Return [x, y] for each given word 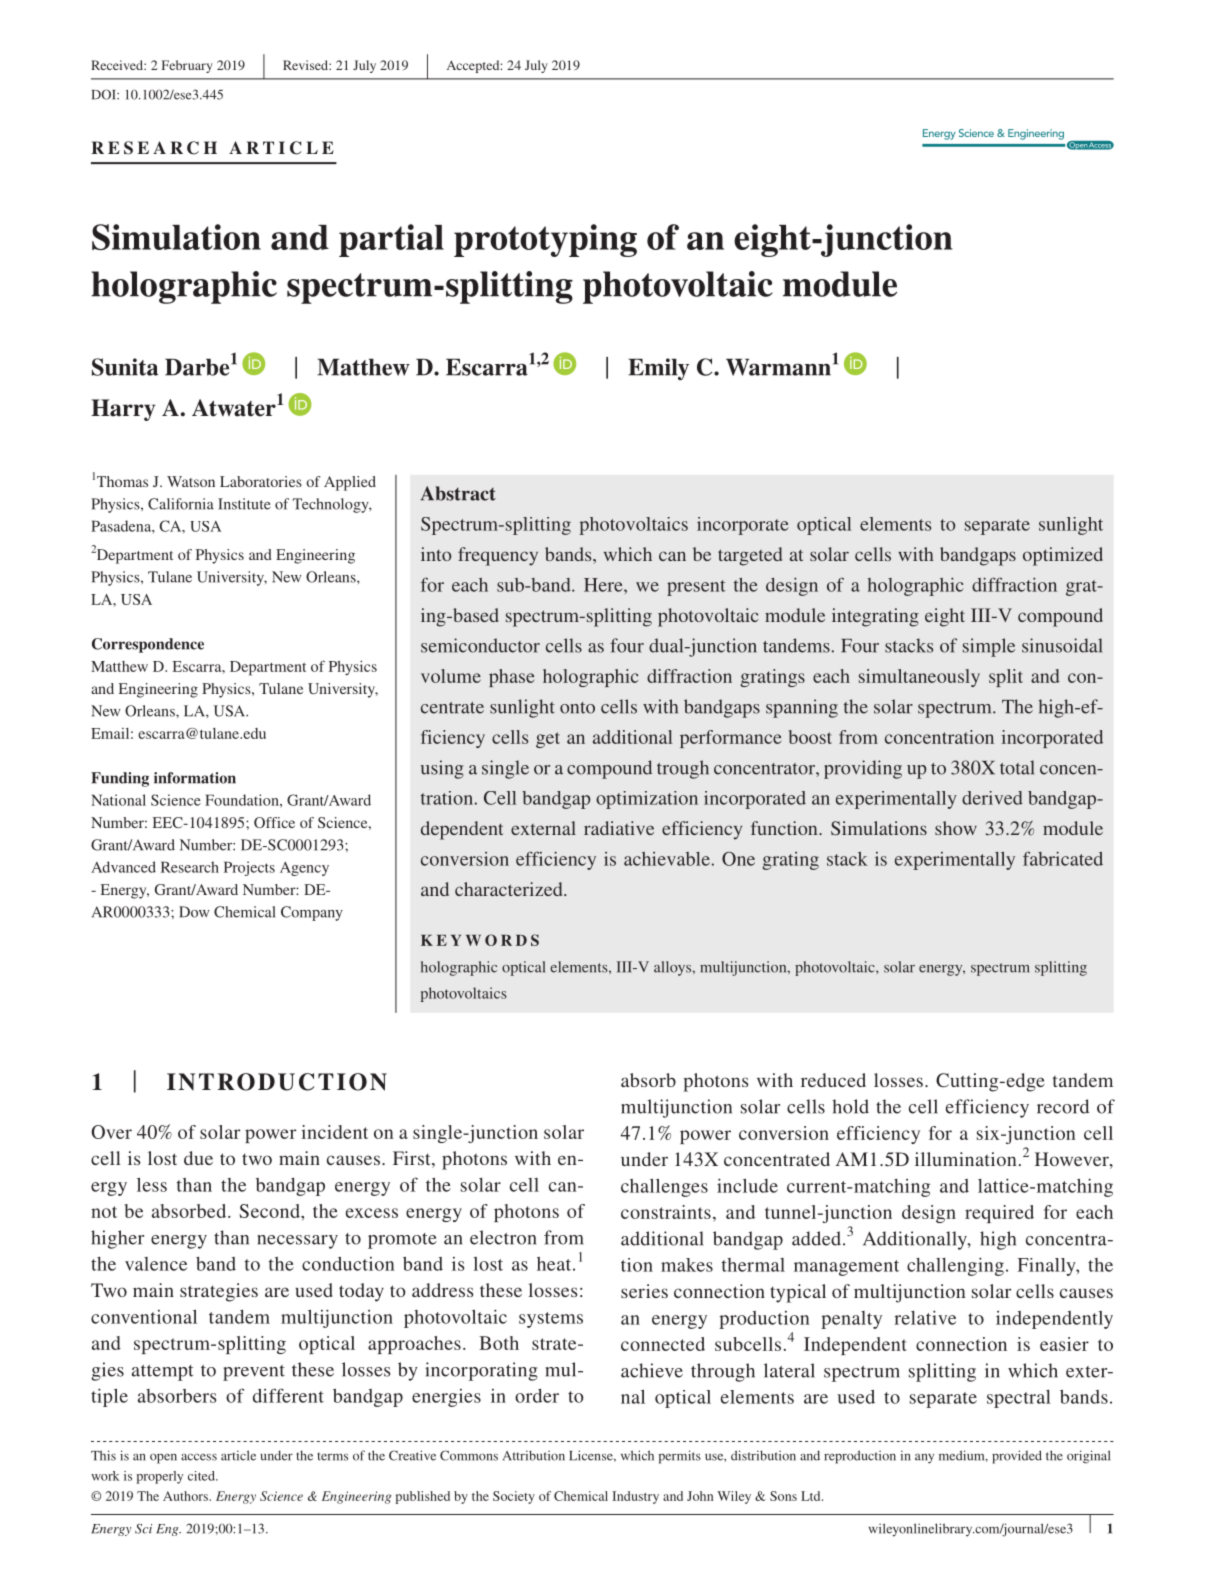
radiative [619, 828]
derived [992, 798]
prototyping [545, 240]
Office [274, 822]
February [187, 66]
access [199, 1457]
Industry [635, 1497]
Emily [658, 369]
